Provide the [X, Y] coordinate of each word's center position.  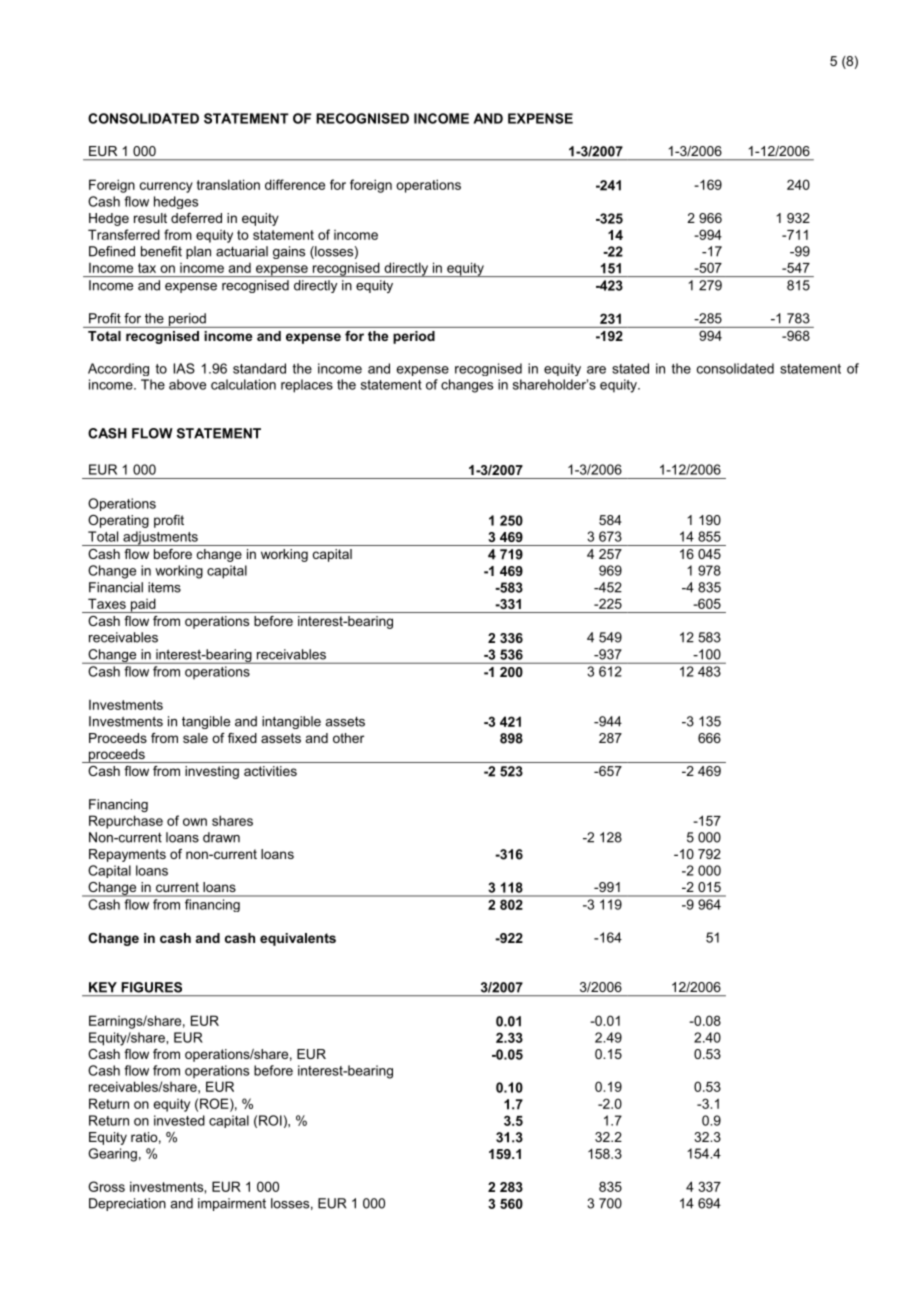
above [187, 384]
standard [259, 368]
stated [630, 368]
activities [270, 771]
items [164, 587]
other [348, 738]
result [150, 218]
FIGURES [152, 987]
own [195, 822]
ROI [270, 1120]
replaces [307, 386]
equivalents [298, 939]
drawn [221, 837]
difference [295, 184]
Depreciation [127, 1204]
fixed [242, 738]
